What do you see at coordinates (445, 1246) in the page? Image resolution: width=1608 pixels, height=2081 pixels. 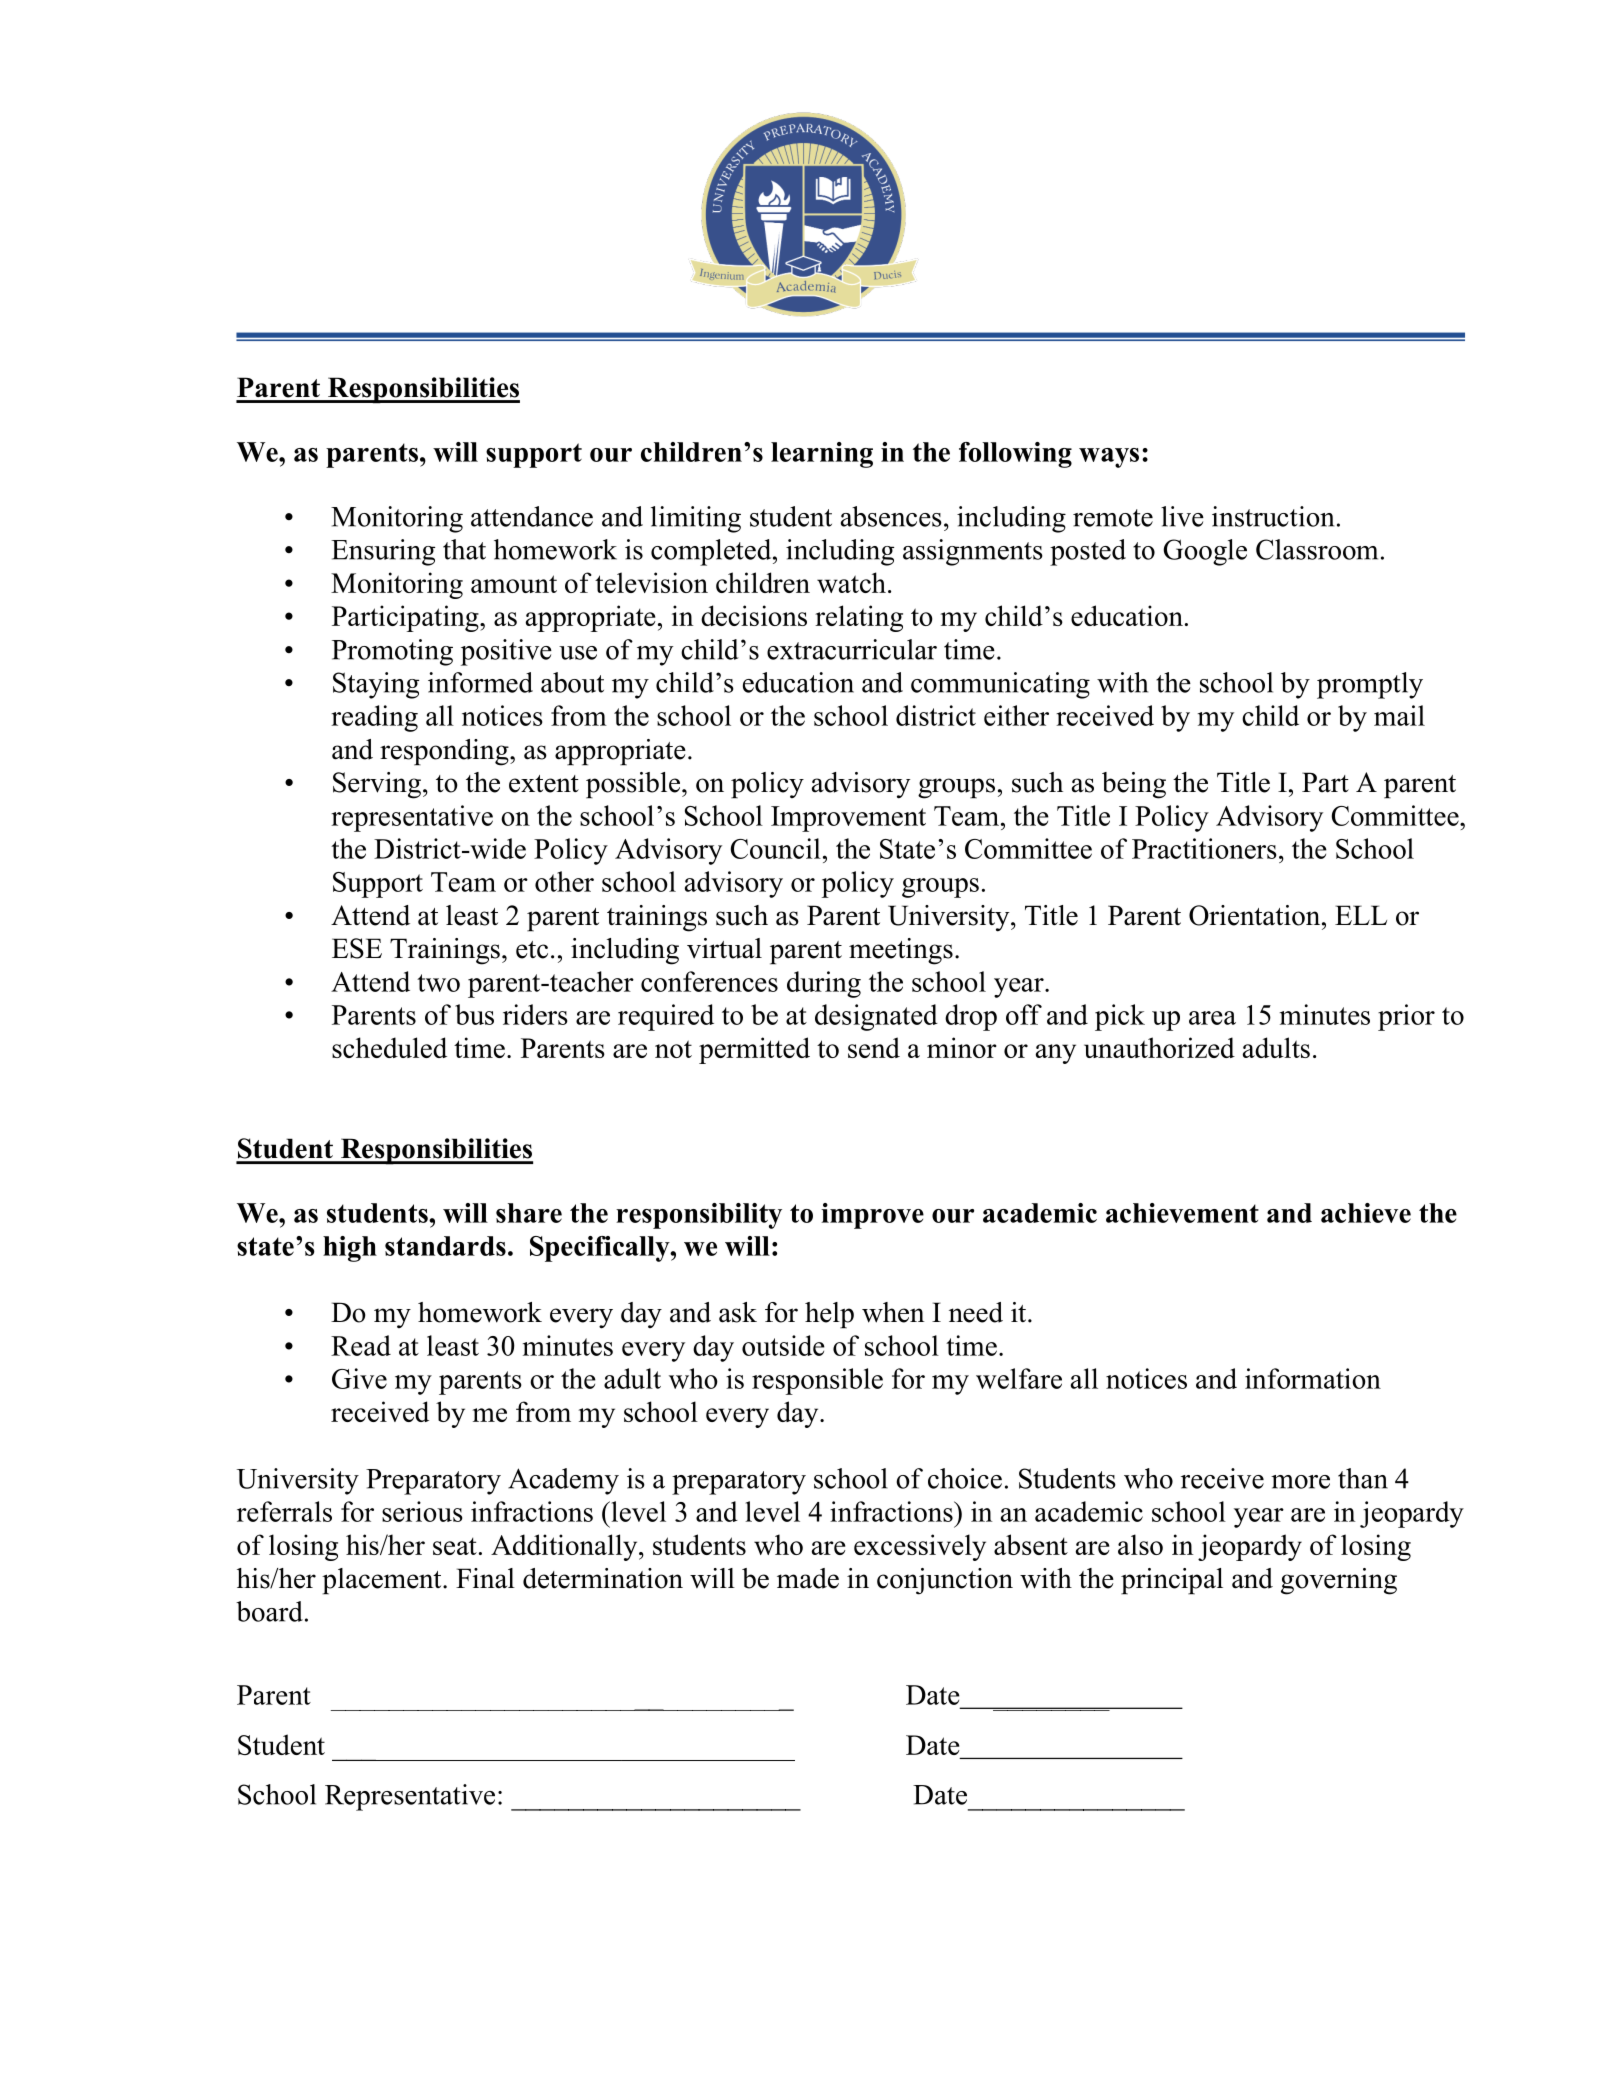 I see `standards` at bounding box center [445, 1246].
